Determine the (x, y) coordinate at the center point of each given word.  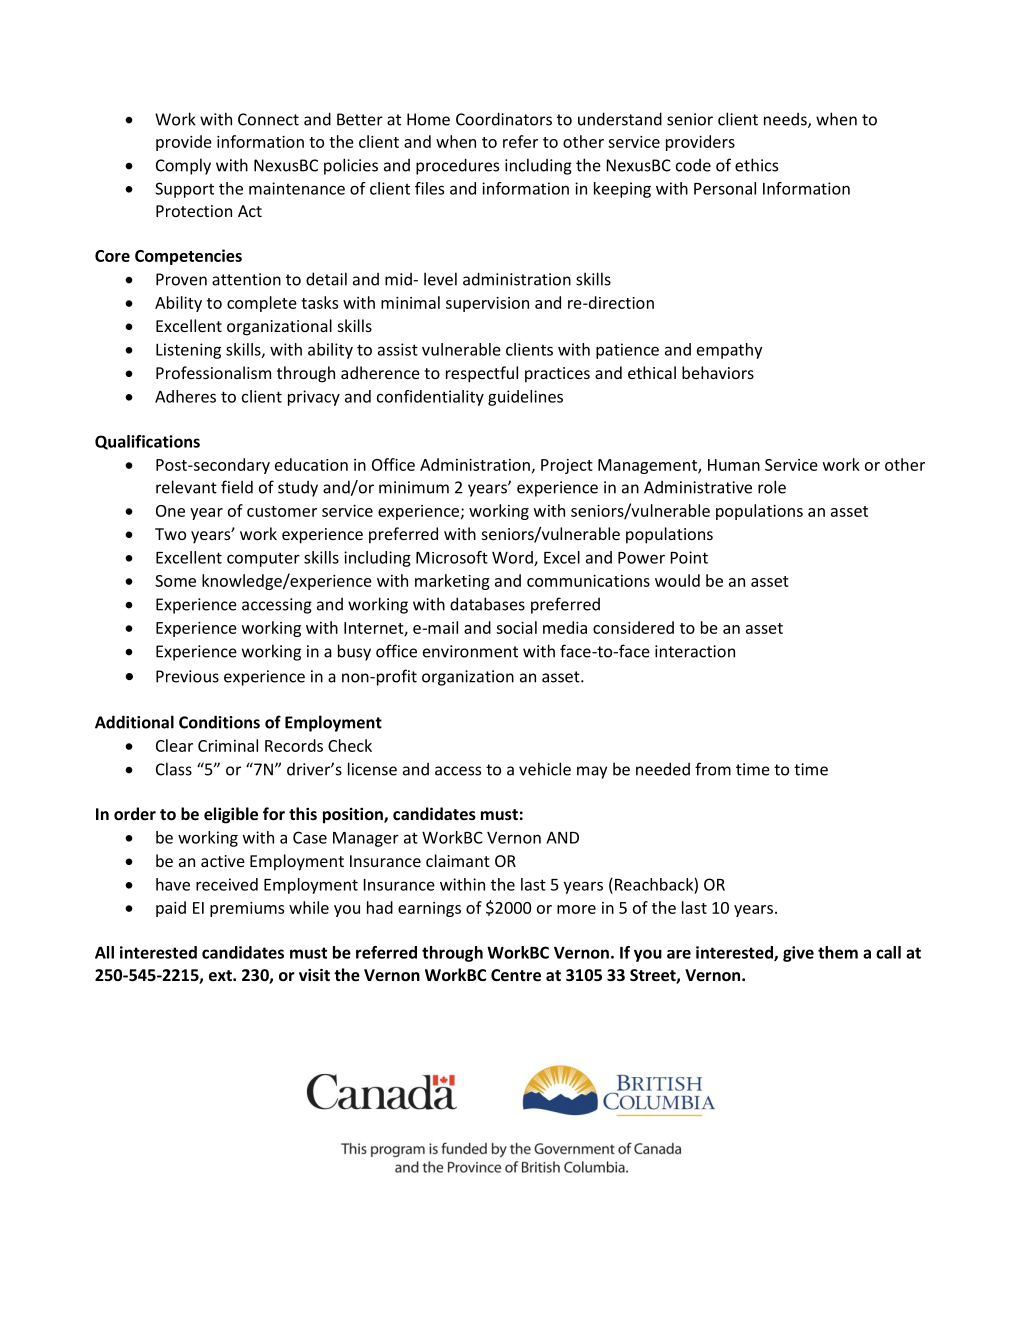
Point (689, 557)
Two (170, 534)
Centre (516, 975)
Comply (183, 166)
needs (786, 120)
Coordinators (504, 119)
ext (221, 975)
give (798, 954)
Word (513, 558)
